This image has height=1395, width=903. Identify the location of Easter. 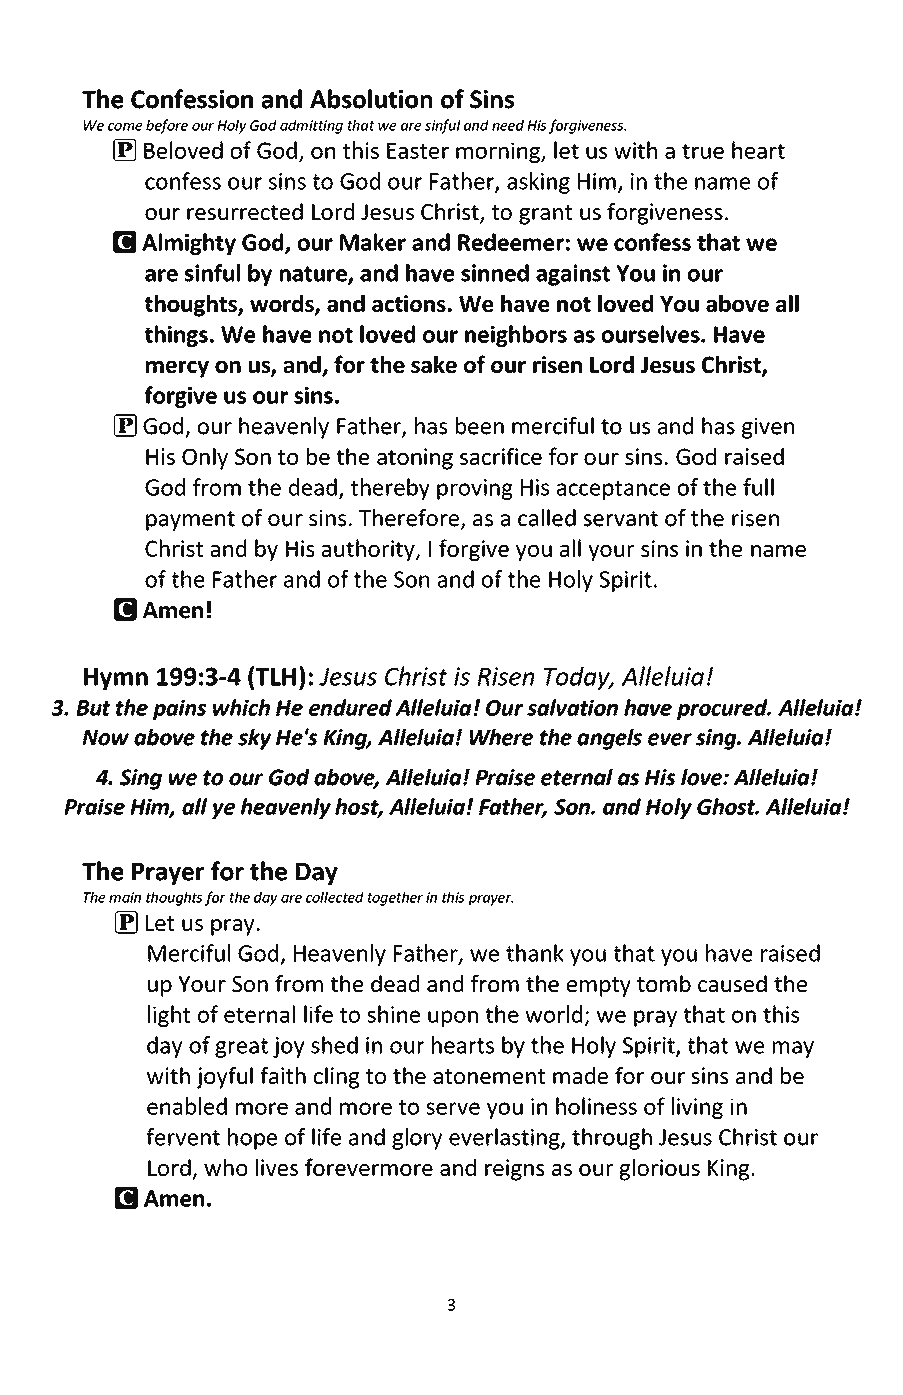
(418, 151).
